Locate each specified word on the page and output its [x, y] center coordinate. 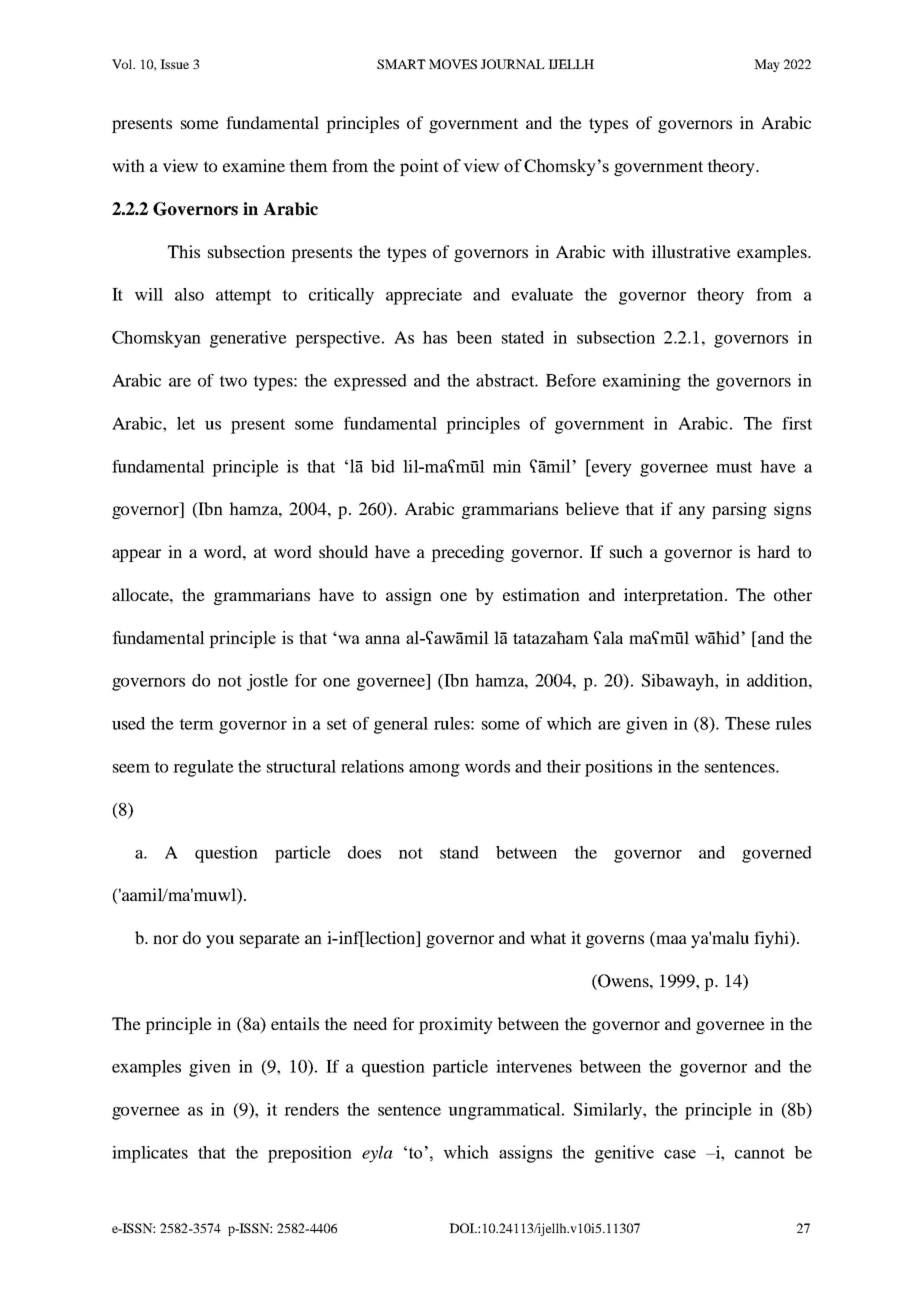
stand [459, 852]
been [474, 337]
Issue [174, 64]
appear [136, 555]
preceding [467, 553]
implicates [150, 1154]
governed [777, 854]
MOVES [453, 64]
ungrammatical [505, 1111]
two [233, 381]
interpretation [675, 596]
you [220, 941]
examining [642, 382]
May [767, 65]
